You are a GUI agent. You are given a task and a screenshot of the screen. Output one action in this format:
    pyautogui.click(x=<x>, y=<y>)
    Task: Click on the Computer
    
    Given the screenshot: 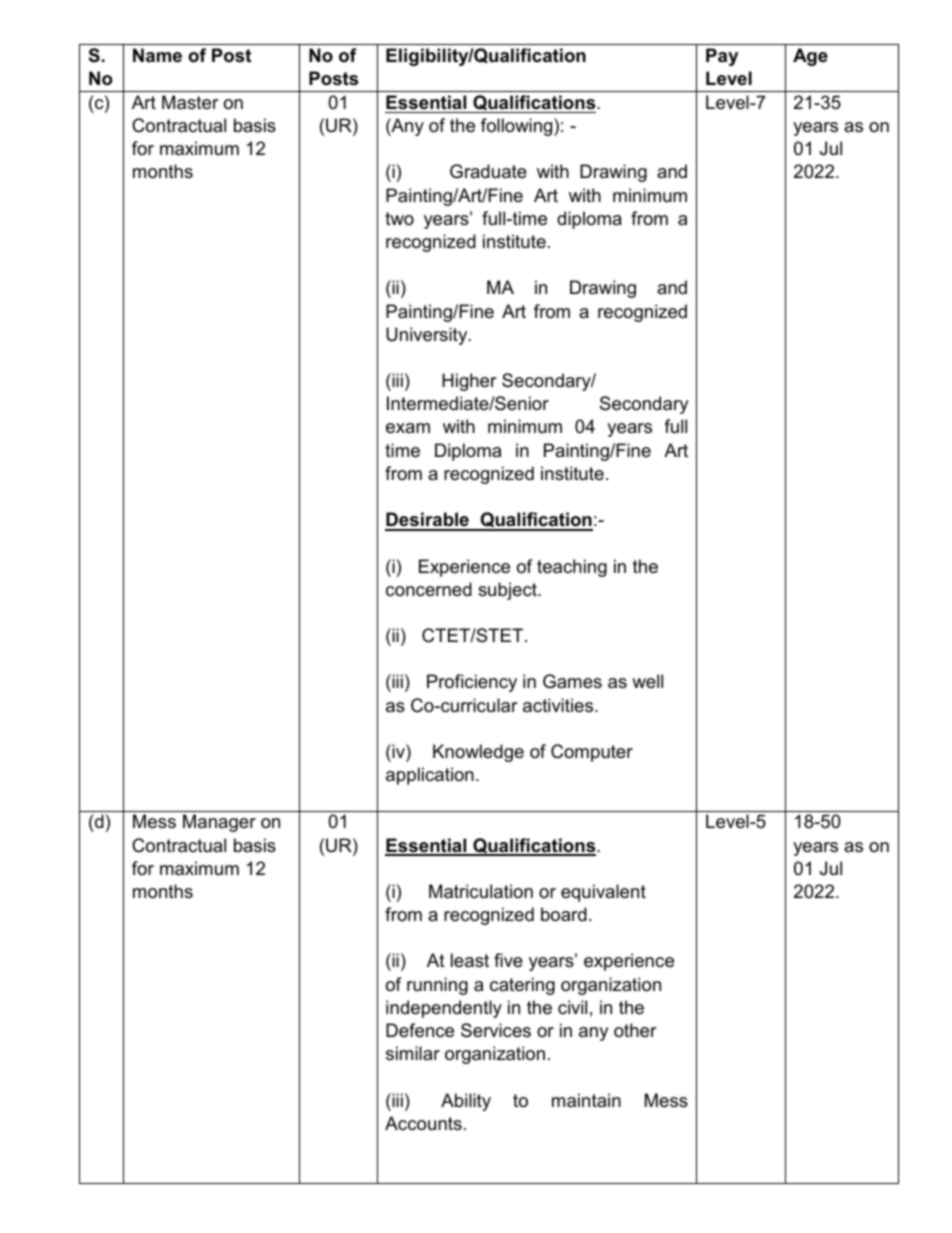 What is the action you would take?
    pyautogui.click(x=592, y=753)
